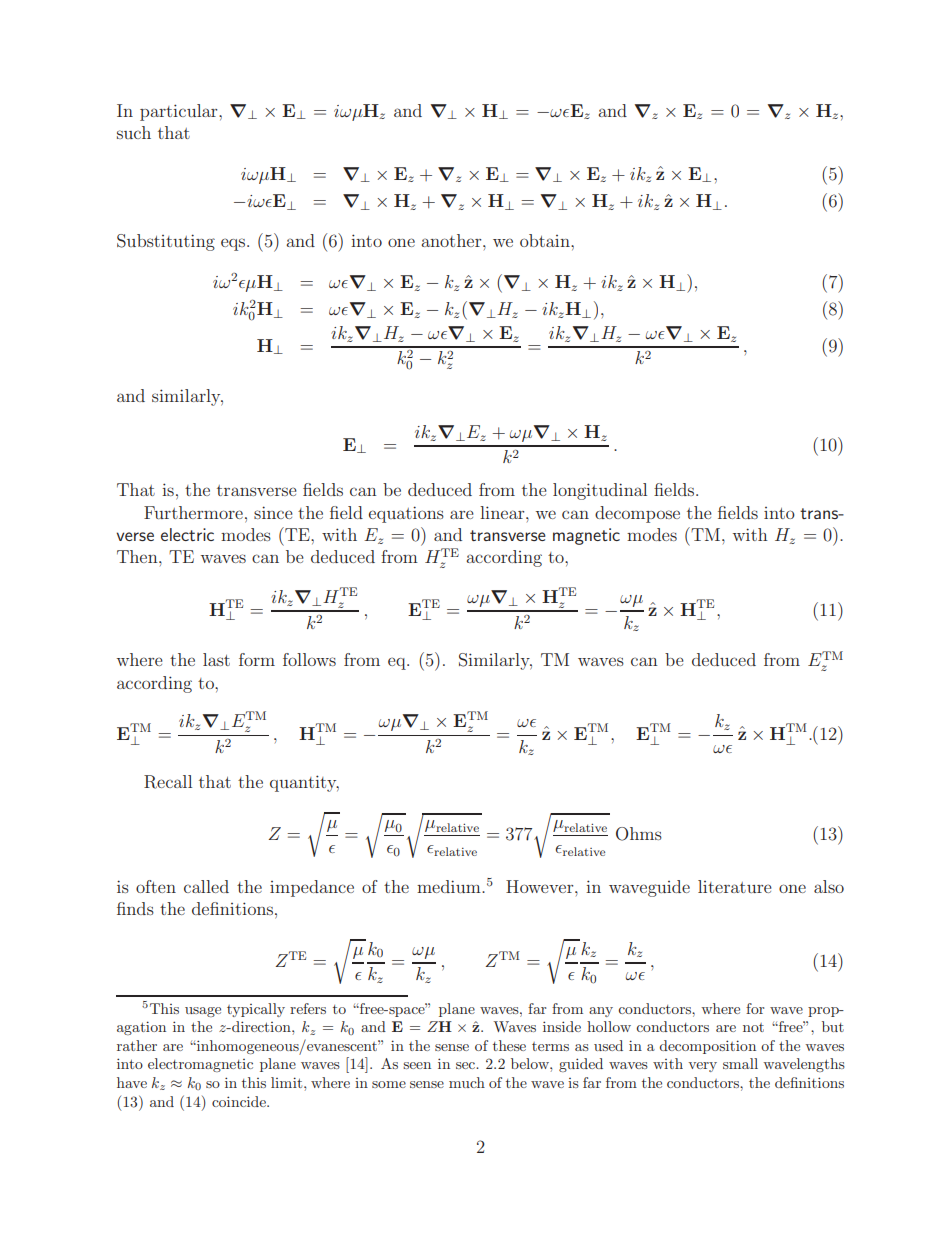 Image resolution: width=952 pixels, height=1233 pixels. What do you see at coordinates (216, 659) in the document?
I see `last` at bounding box center [216, 659].
